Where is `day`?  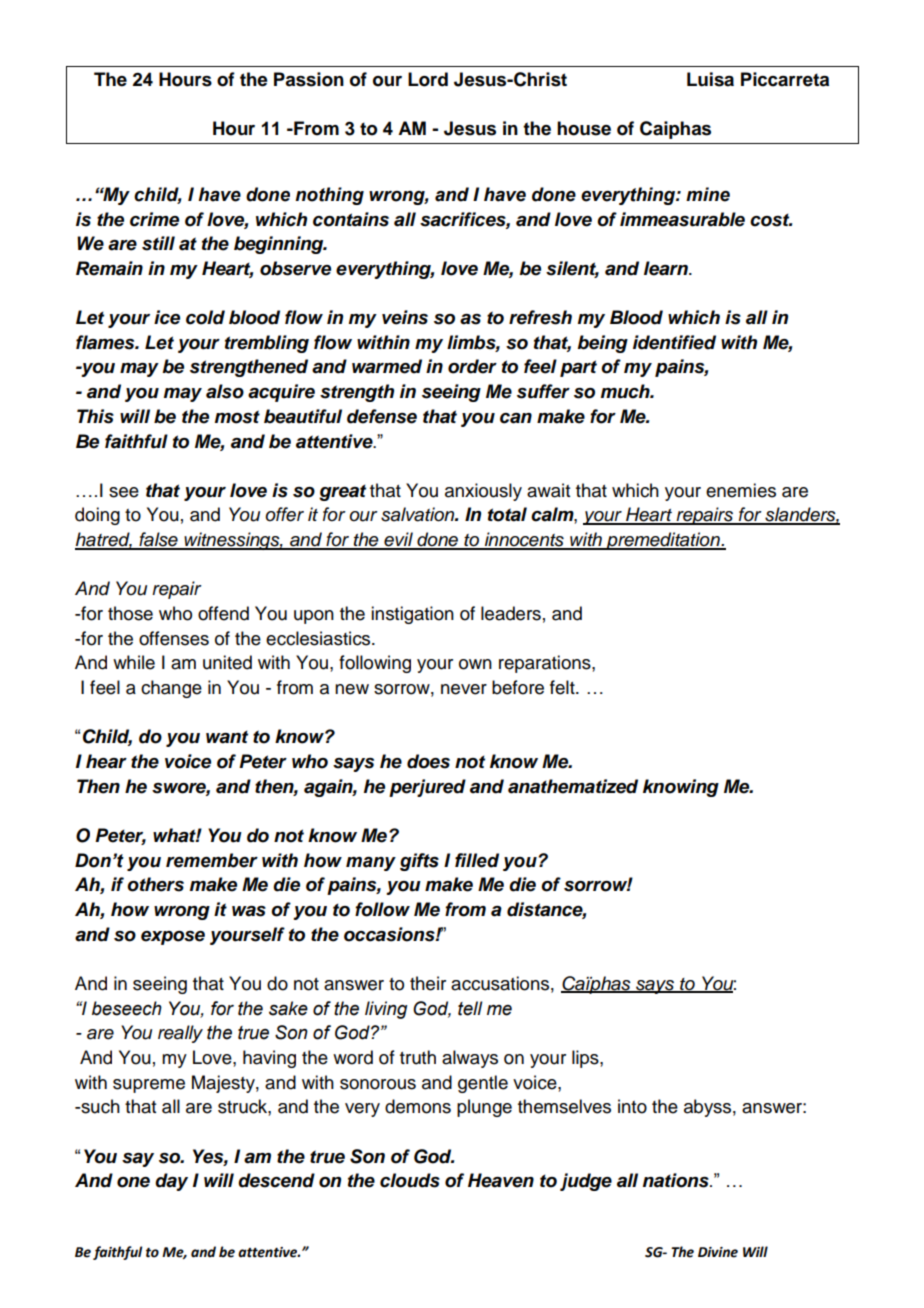
day is located at coordinates (171, 1182).
